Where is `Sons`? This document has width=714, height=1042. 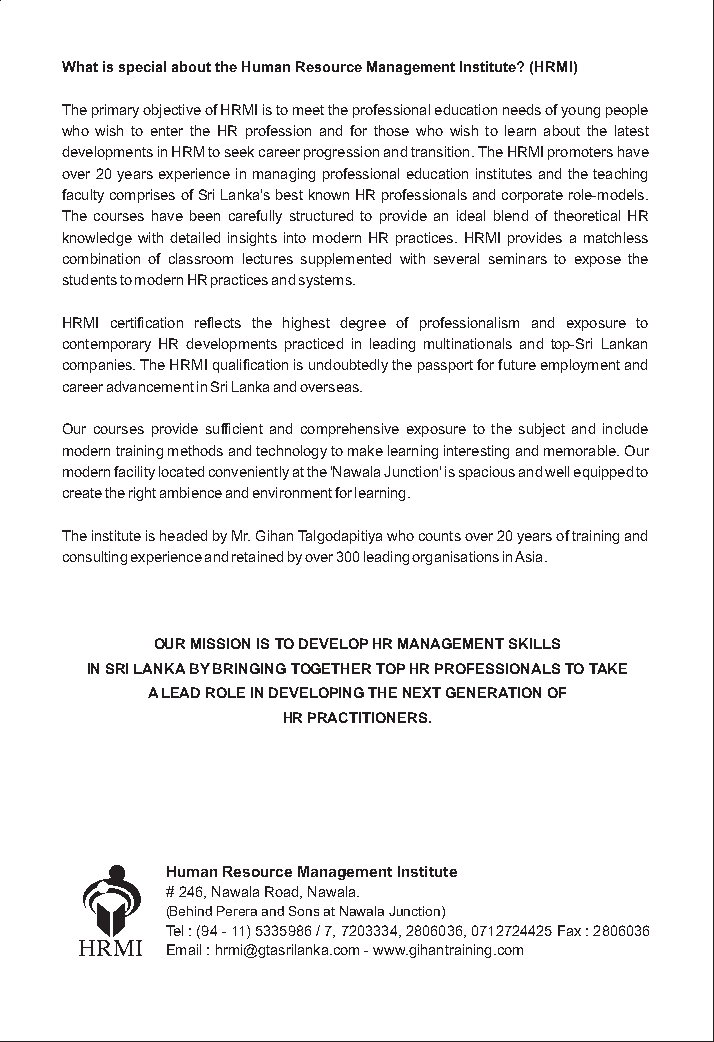 Sons is located at coordinates (304, 911).
